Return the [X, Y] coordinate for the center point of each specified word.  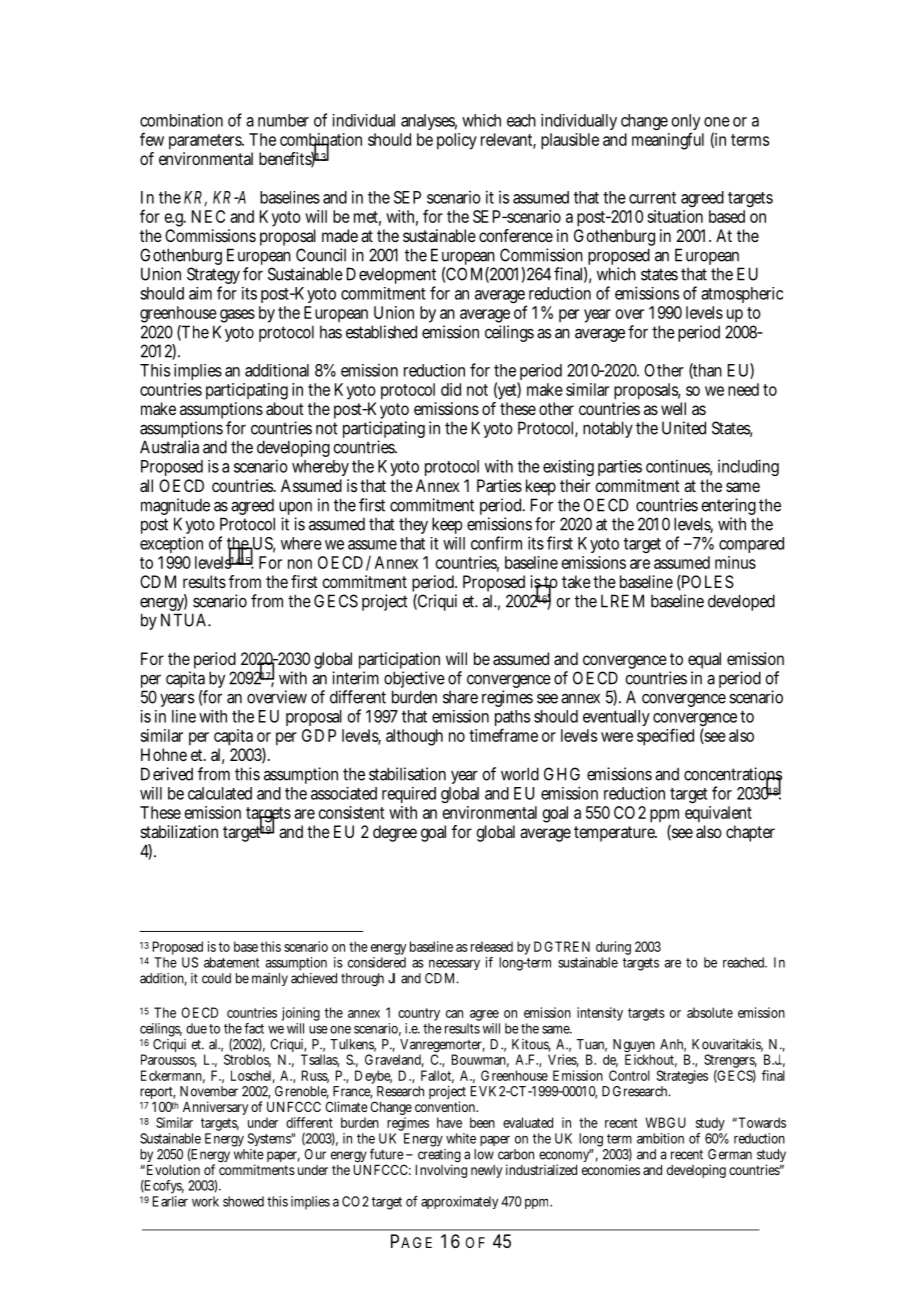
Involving [441, 1170]
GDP [319, 735]
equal [704, 662]
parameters [206, 142]
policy [457, 141]
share [460, 697]
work [205, 1201]
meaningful [668, 141]
